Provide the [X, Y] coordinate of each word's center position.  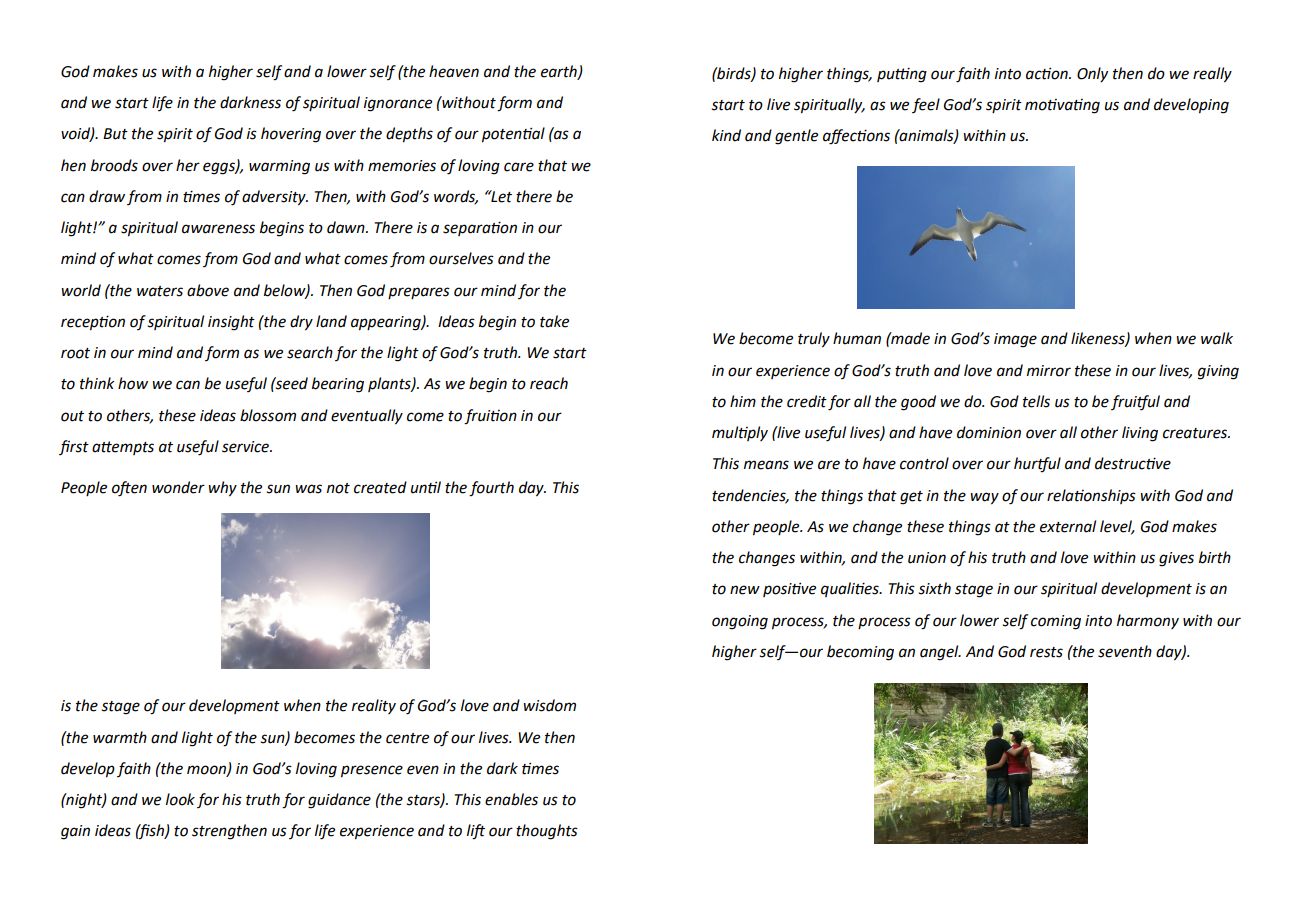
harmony [1148, 621]
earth [560, 72]
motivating [1062, 106]
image [1015, 340]
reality [374, 706]
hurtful [1037, 465]
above [208, 290]
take [554, 321]
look [180, 799]
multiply [740, 433]
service [247, 447]
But [115, 134]
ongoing [740, 622]
